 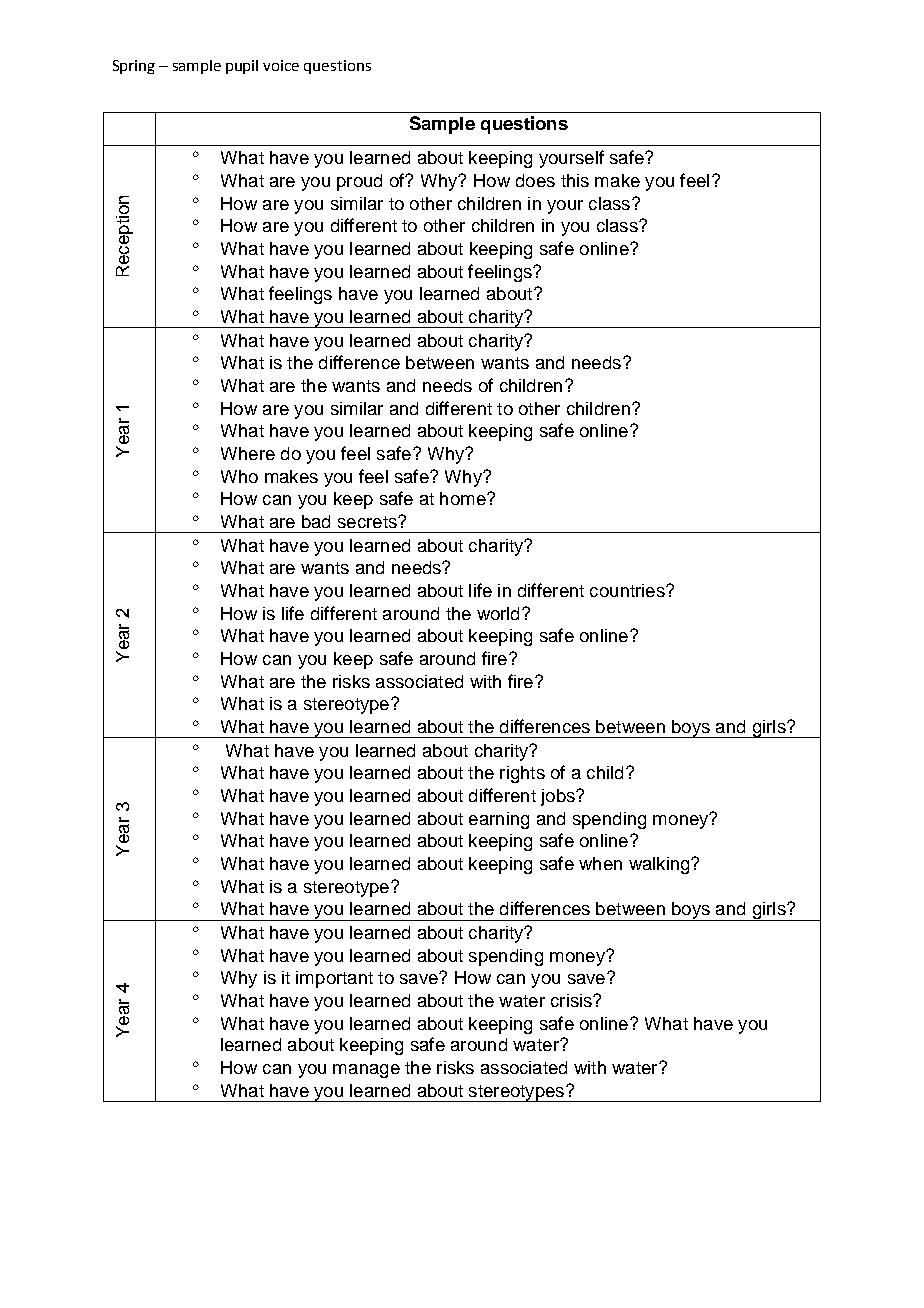 What do you see at coordinates (499, 820) in the screenshot?
I see `earning` at bounding box center [499, 820].
